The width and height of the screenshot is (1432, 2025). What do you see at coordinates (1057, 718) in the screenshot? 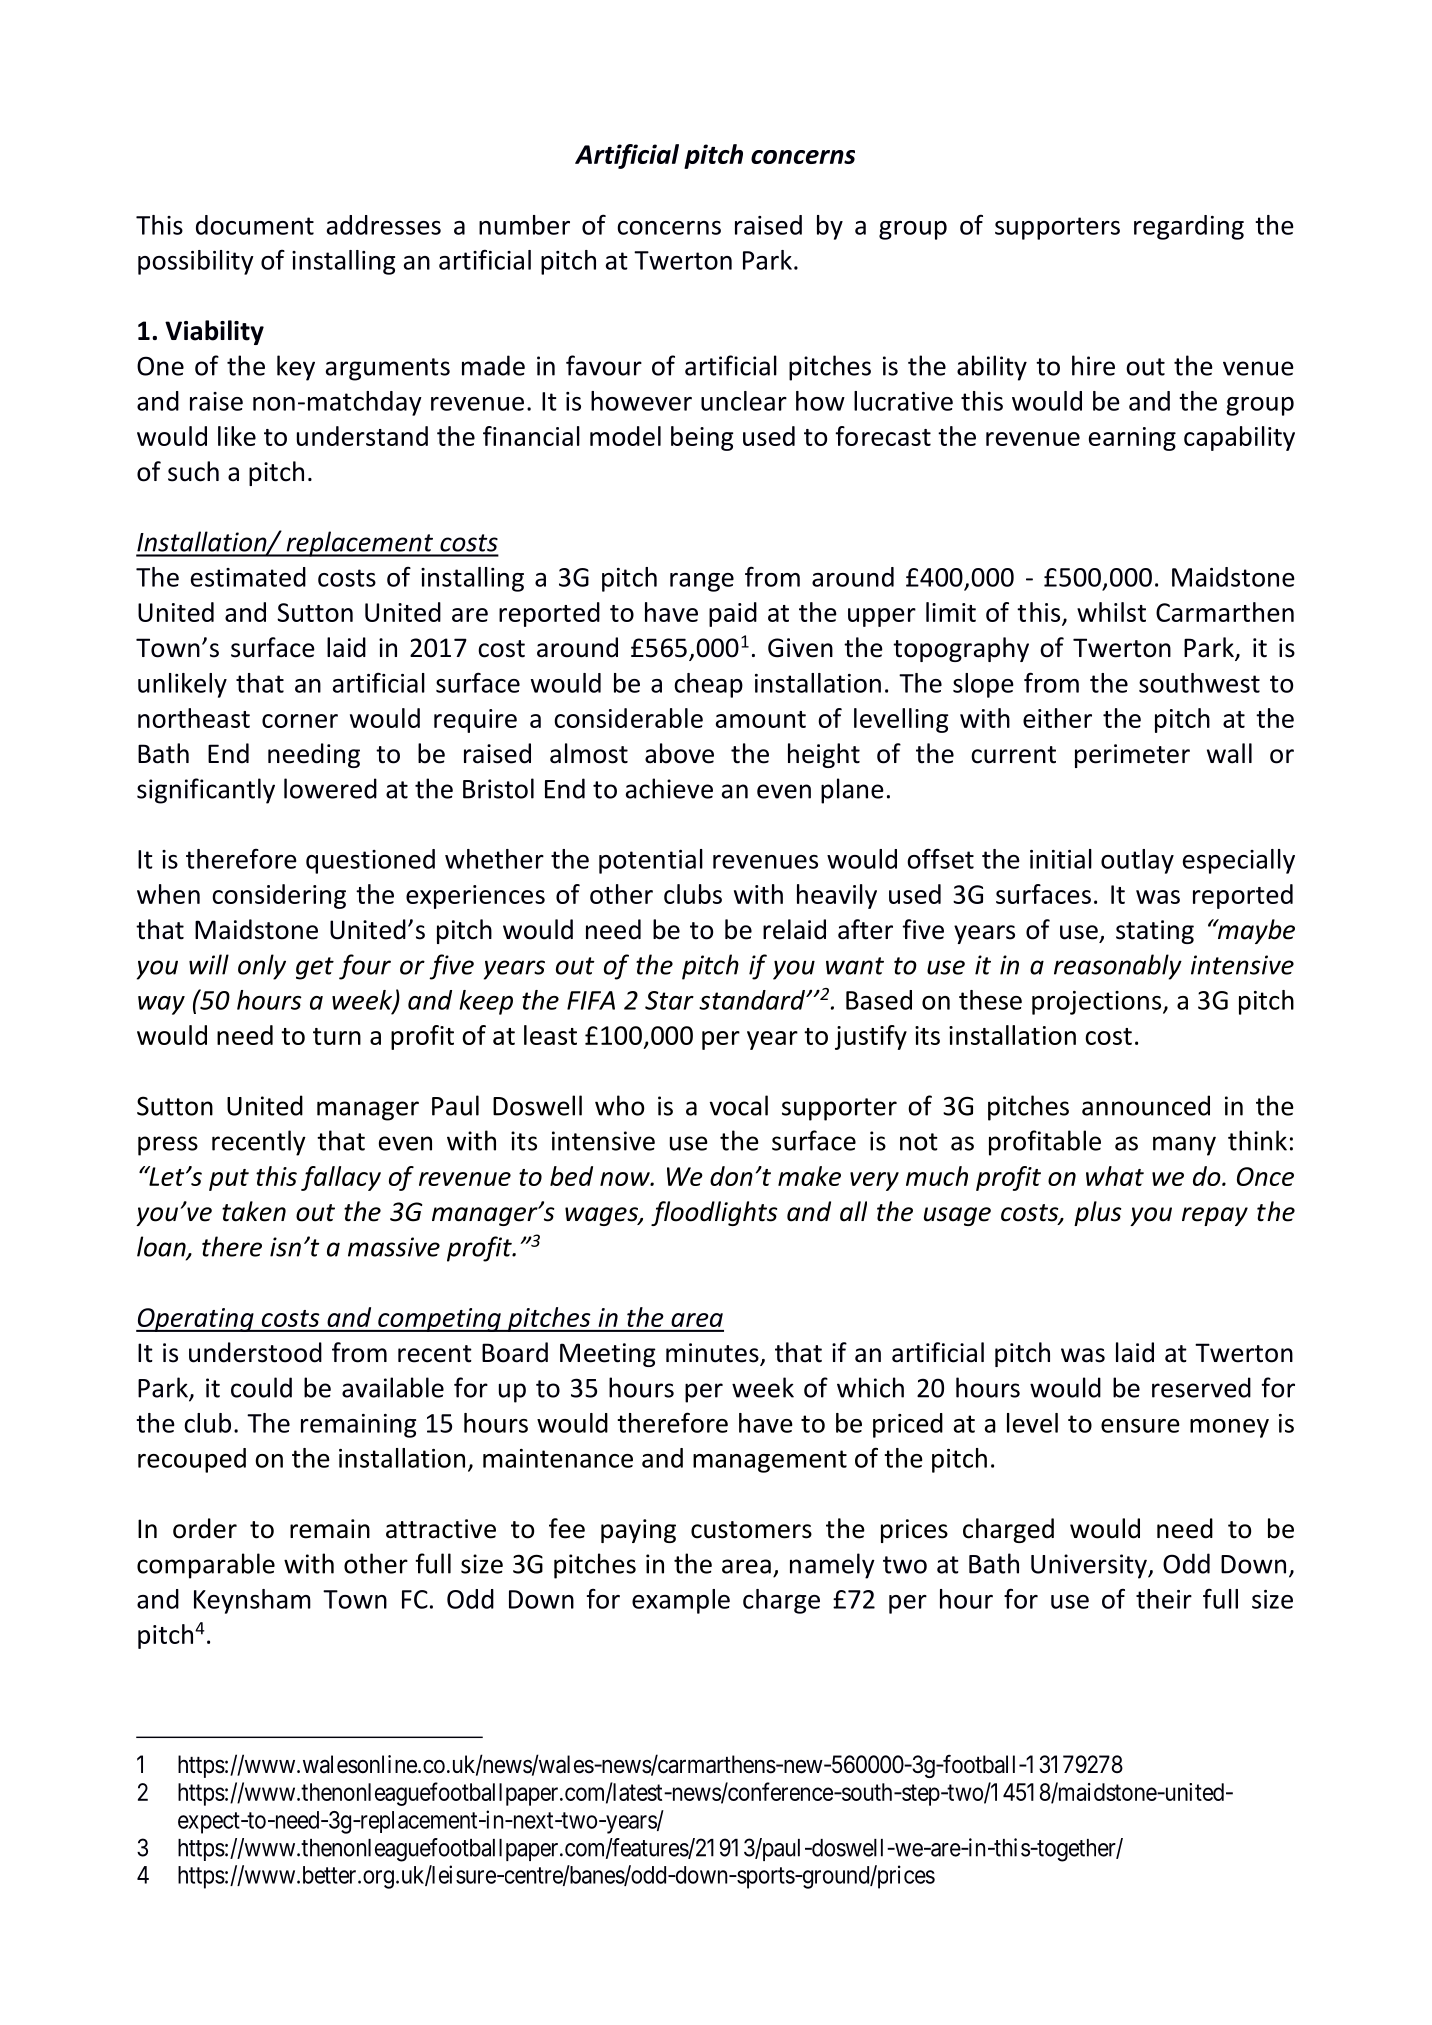
I see `either` at bounding box center [1057, 718].
